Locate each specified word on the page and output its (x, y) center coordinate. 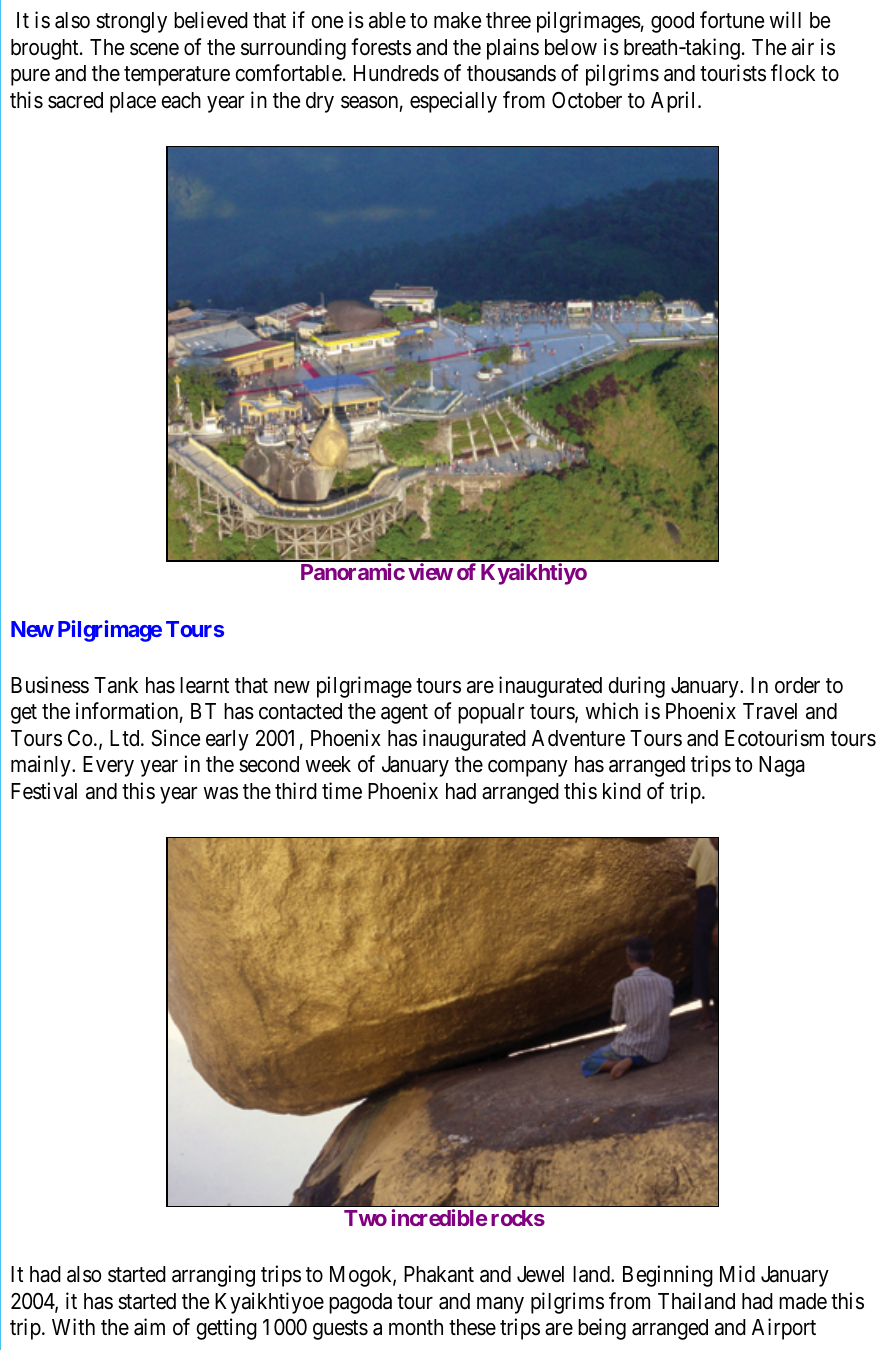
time (342, 791)
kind (622, 791)
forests (381, 47)
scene (154, 49)
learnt (204, 685)
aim (149, 1327)
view (430, 571)
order (797, 685)
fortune (732, 20)
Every (108, 766)
